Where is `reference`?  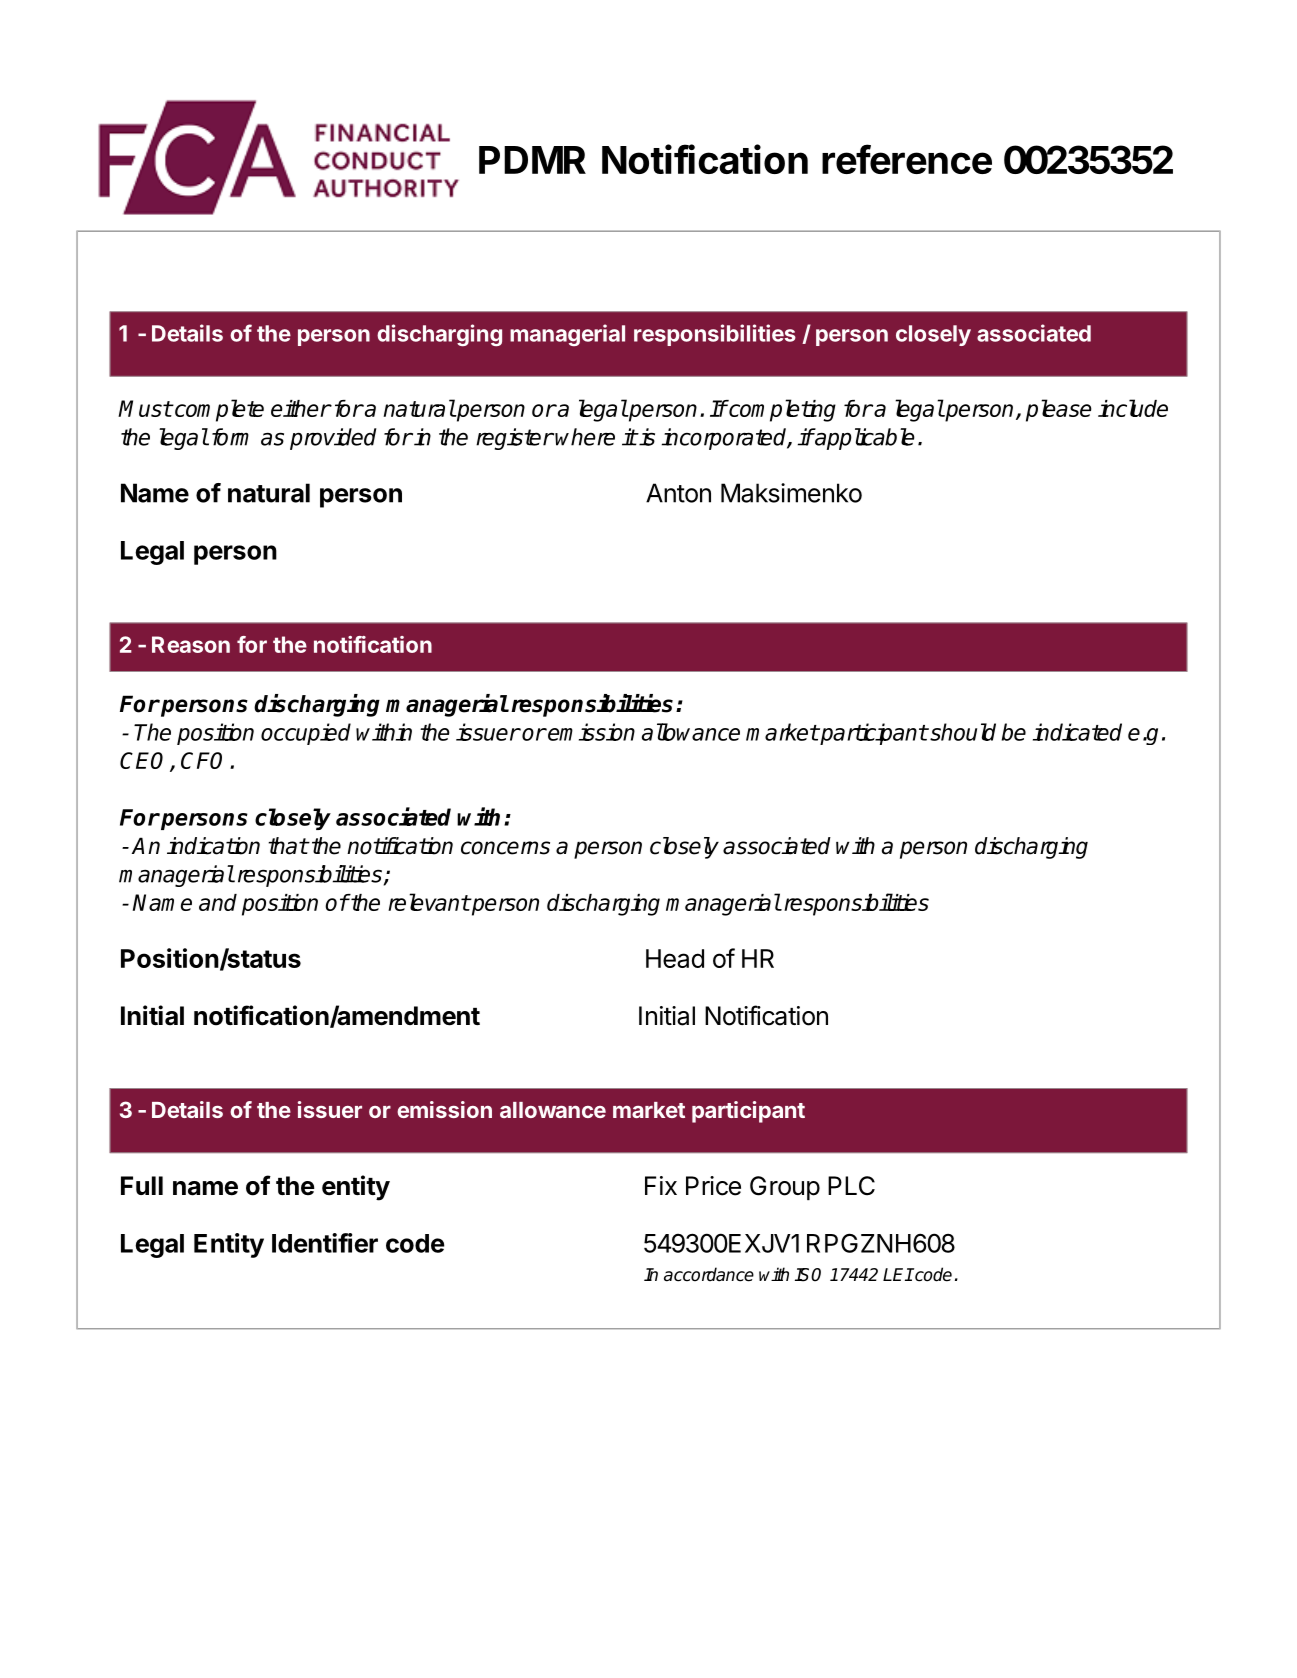 reference is located at coordinates (907, 159).
